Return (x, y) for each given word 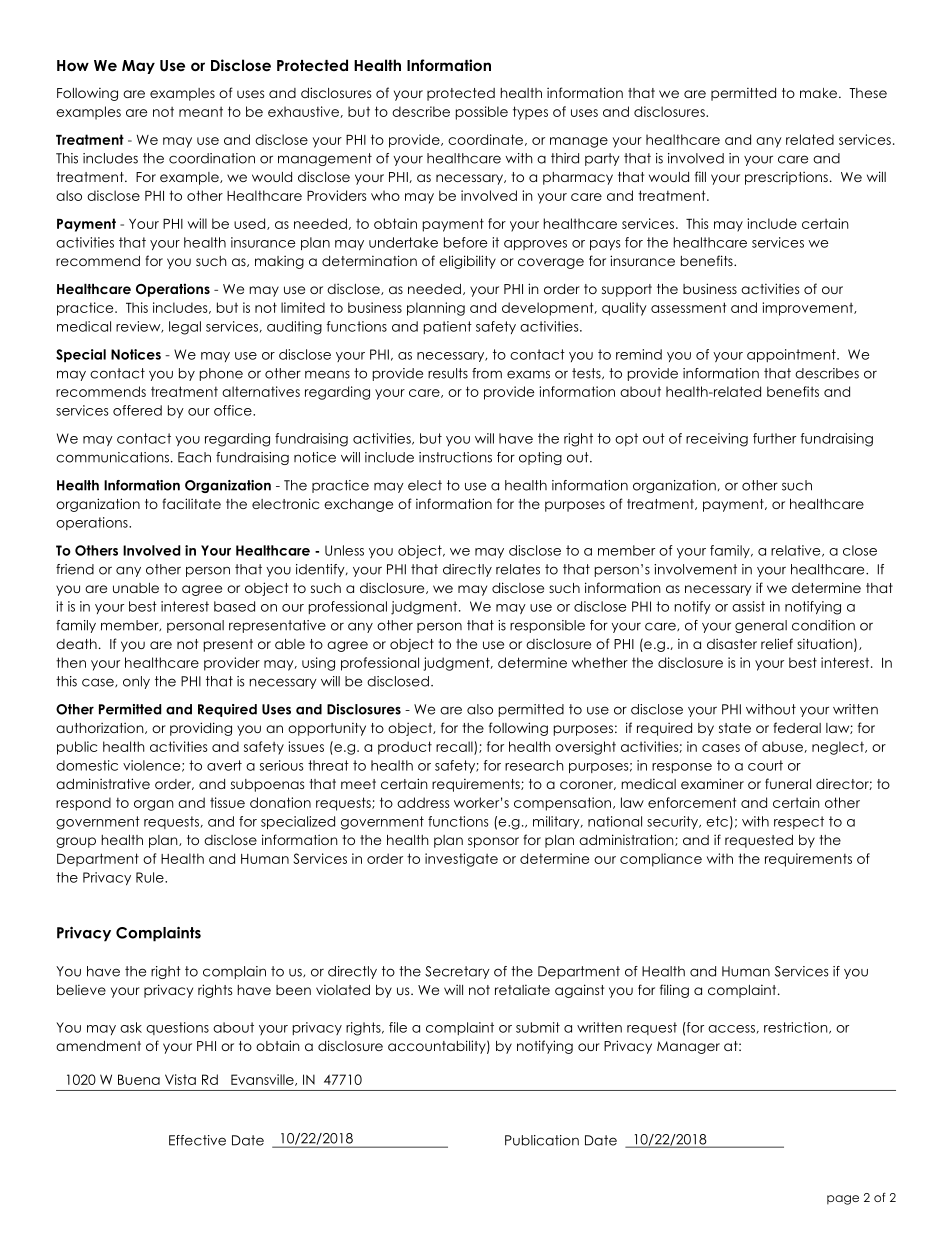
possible (482, 113)
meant (201, 112)
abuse (783, 747)
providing (201, 729)
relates (518, 569)
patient (448, 327)
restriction (797, 1028)
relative (797, 551)
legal (185, 328)
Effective (197, 1140)
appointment (792, 355)
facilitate (191, 503)
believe (81, 990)
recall (455, 747)
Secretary (457, 972)
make (818, 93)
